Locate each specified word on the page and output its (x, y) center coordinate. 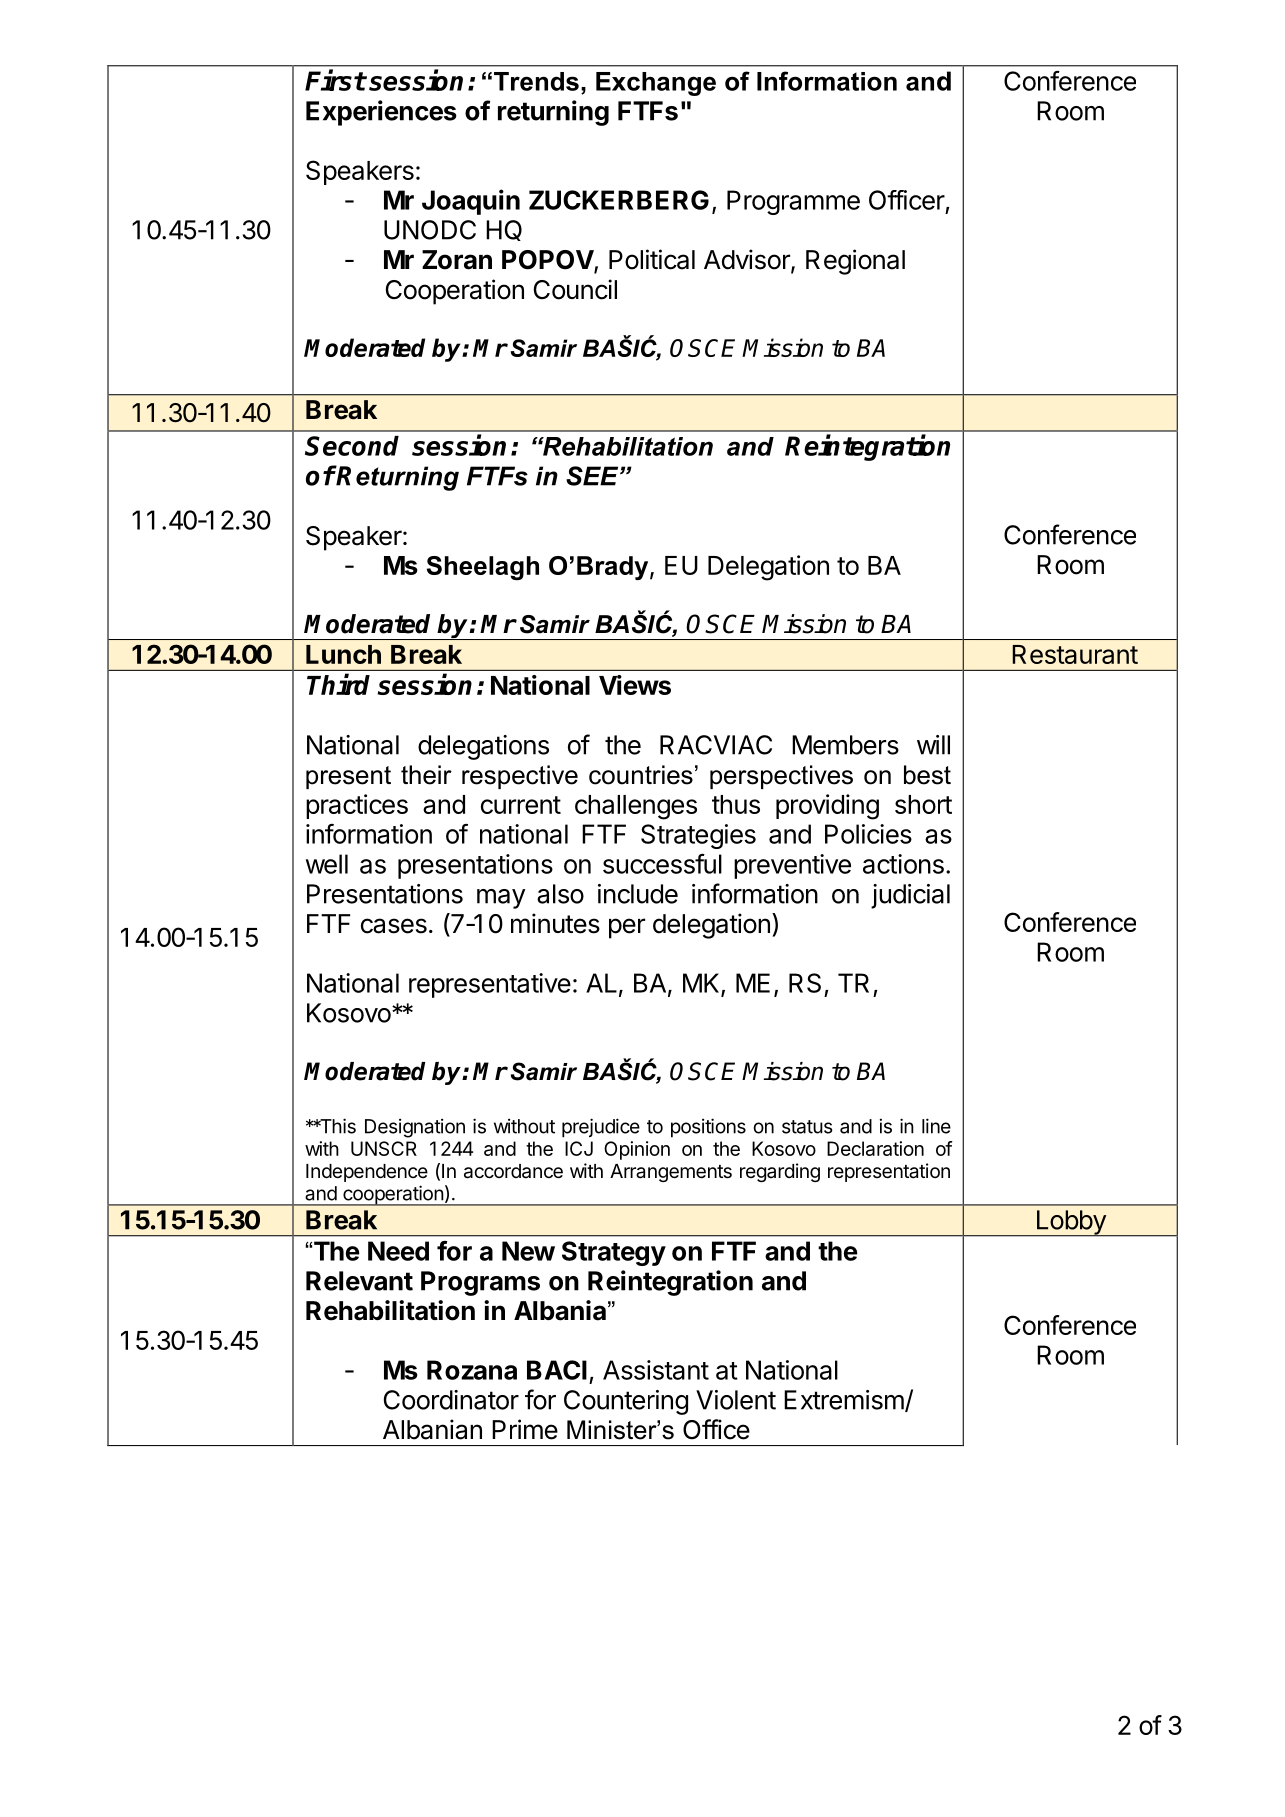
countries (641, 775)
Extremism (844, 1400)
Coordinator (451, 1400)
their (426, 775)
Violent (736, 1400)
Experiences (381, 113)
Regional (855, 262)
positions (708, 1128)
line (936, 1126)
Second (352, 446)
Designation (415, 1128)
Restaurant (1075, 654)
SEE (593, 476)
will (933, 745)
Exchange (656, 84)
